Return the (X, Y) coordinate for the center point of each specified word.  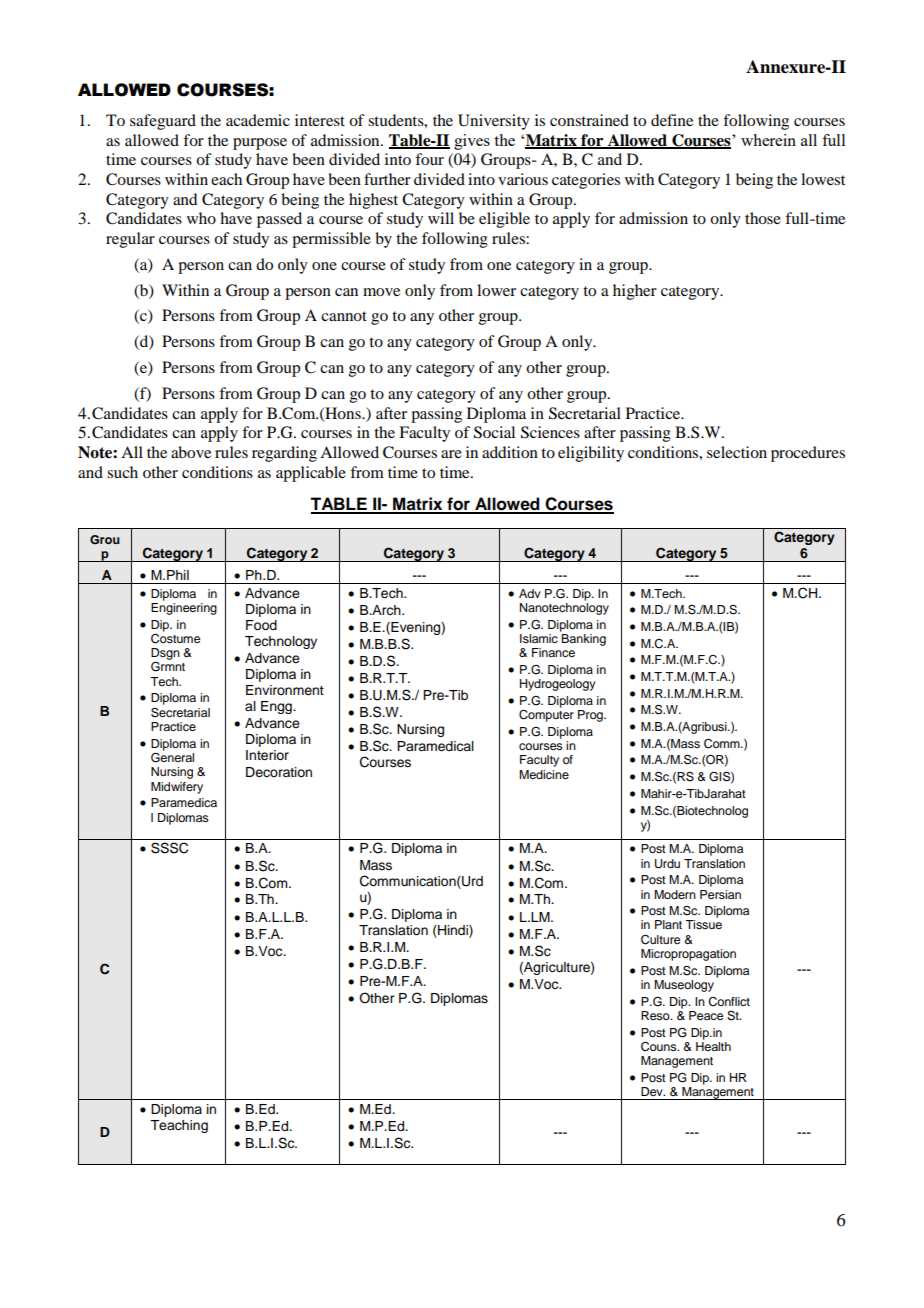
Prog (591, 716)
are (451, 454)
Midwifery (177, 788)
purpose (260, 144)
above (191, 452)
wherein (768, 140)
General (172, 756)
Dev (653, 1091)
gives (472, 142)
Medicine (544, 774)
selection (737, 452)
